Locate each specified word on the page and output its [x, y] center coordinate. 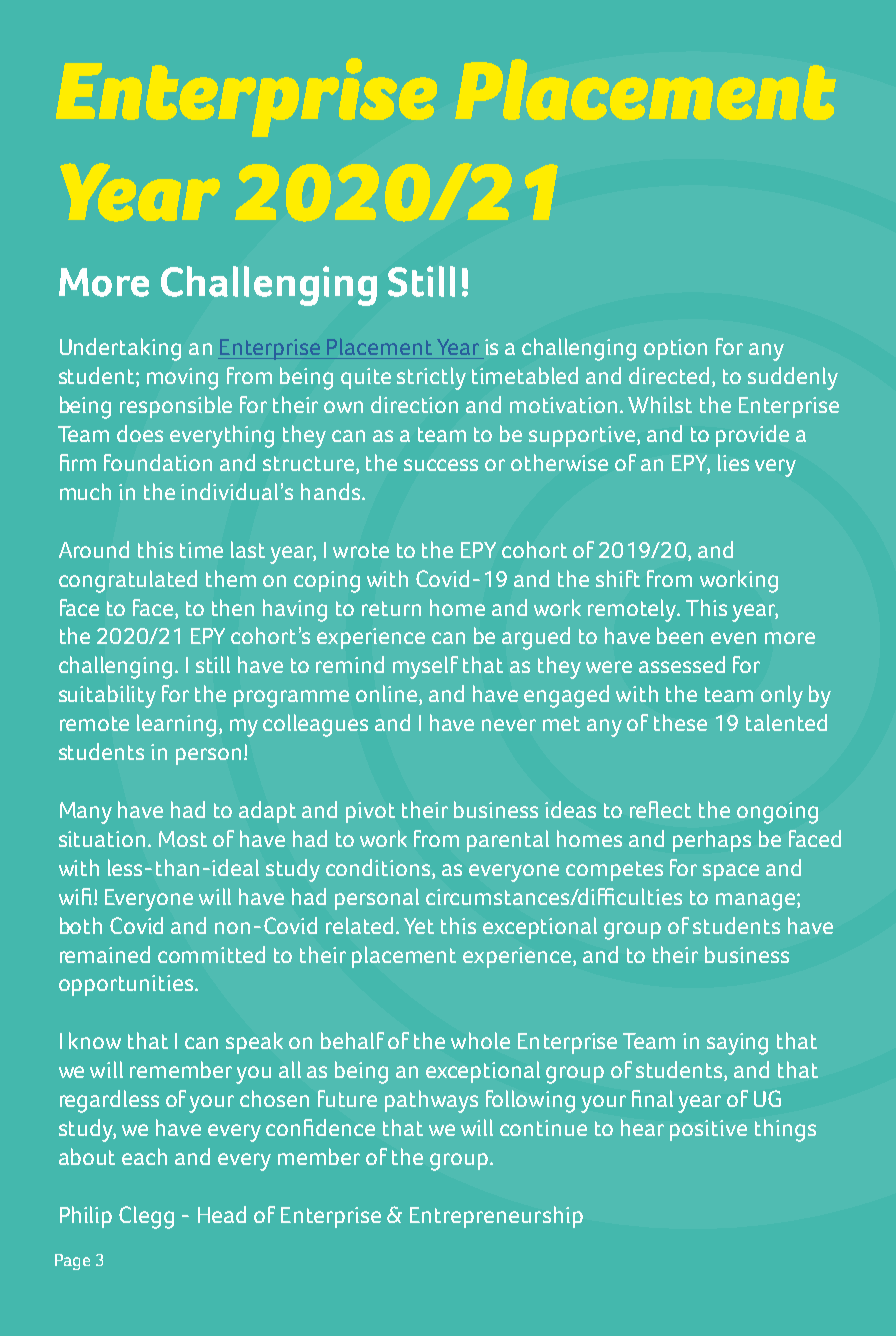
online [388, 695]
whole [480, 1040]
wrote [361, 550]
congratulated [128, 581]
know [95, 1040]
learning [176, 725]
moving [182, 379]
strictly [431, 378]
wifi [77, 896]
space [731, 872]
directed [669, 375]
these [680, 722]
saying [737, 1044]
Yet [419, 926]
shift [618, 578]
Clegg [146, 1217]
